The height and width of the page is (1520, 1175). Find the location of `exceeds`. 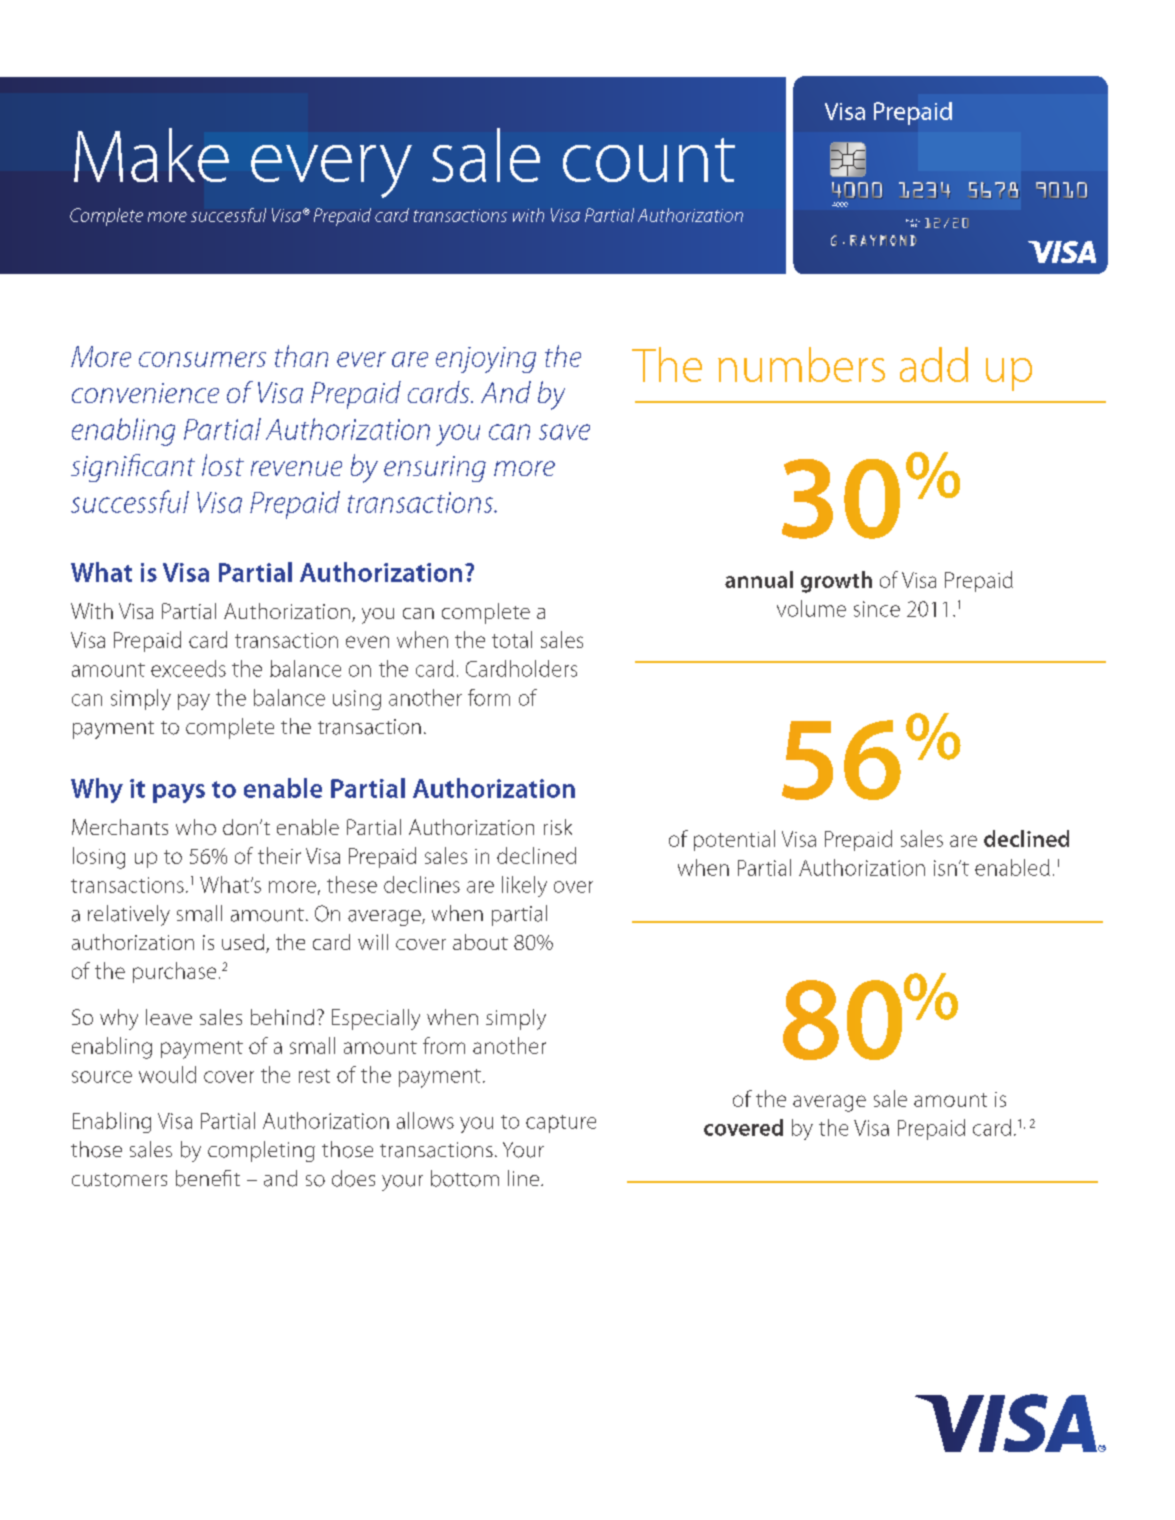

exceeds is located at coordinates (188, 668).
